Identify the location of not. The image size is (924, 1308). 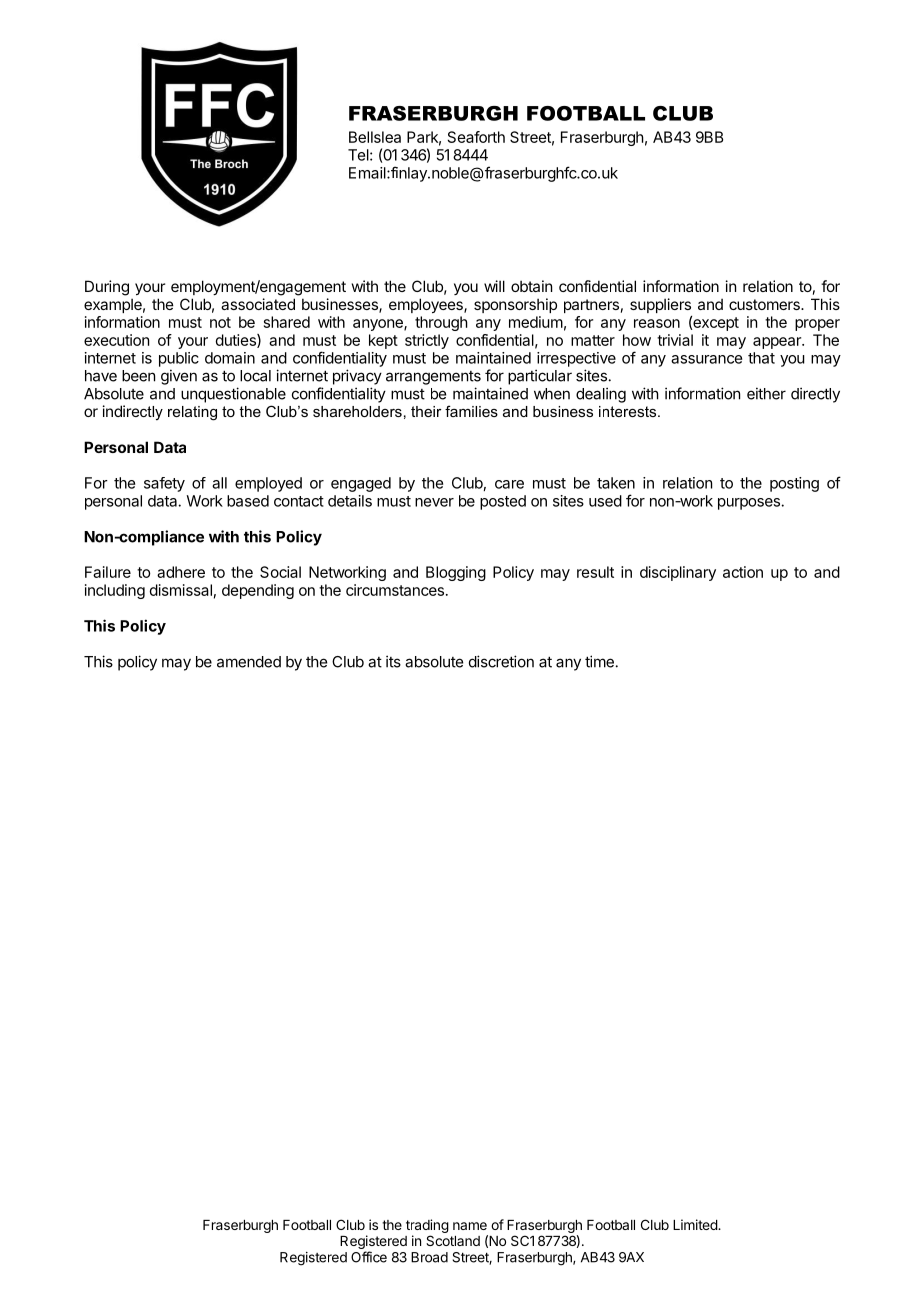
(220, 322).
